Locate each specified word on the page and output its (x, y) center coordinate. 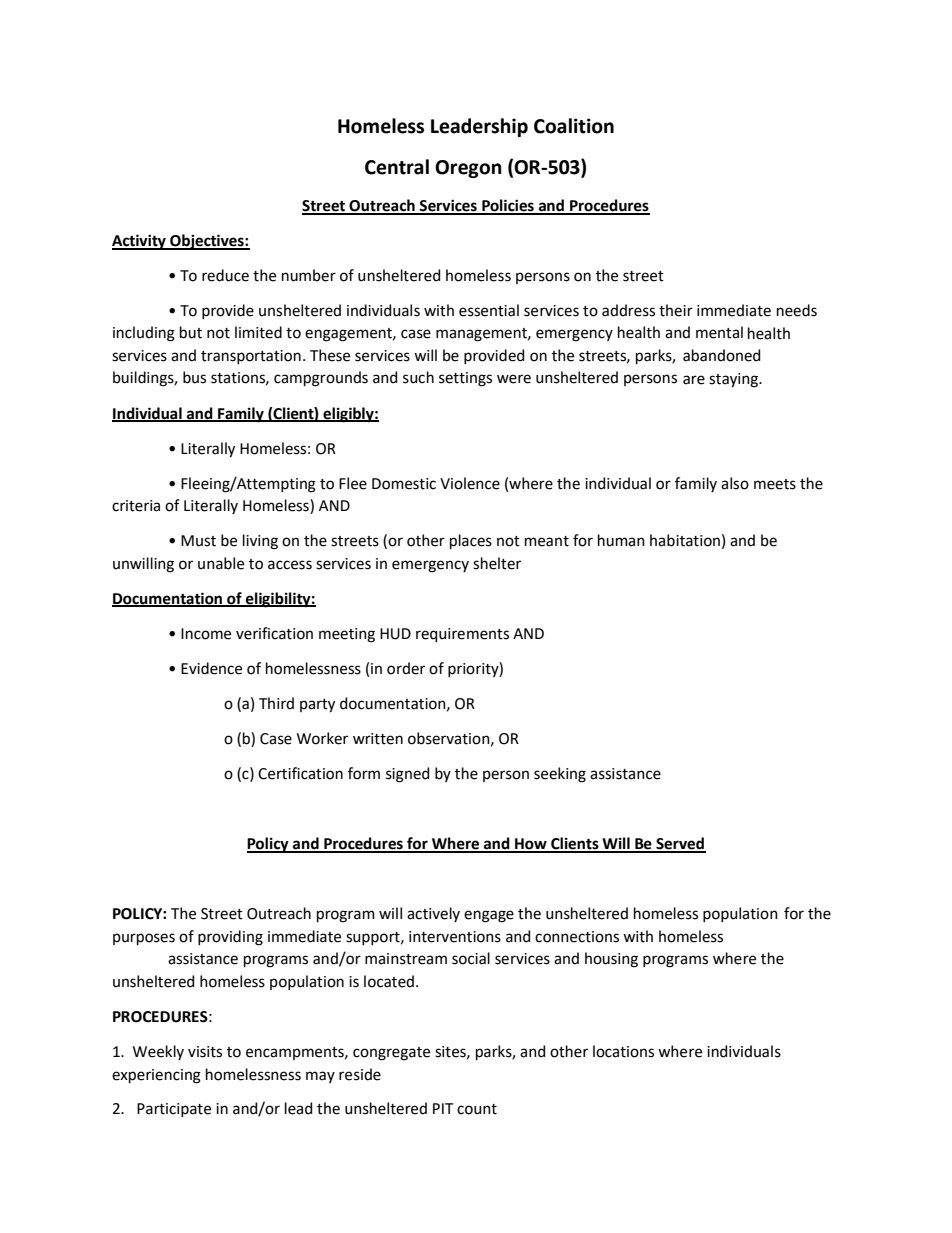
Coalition (574, 126)
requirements (462, 635)
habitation (685, 540)
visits (205, 1052)
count (477, 1109)
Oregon (468, 169)
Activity (140, 242)
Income (206, 634)
